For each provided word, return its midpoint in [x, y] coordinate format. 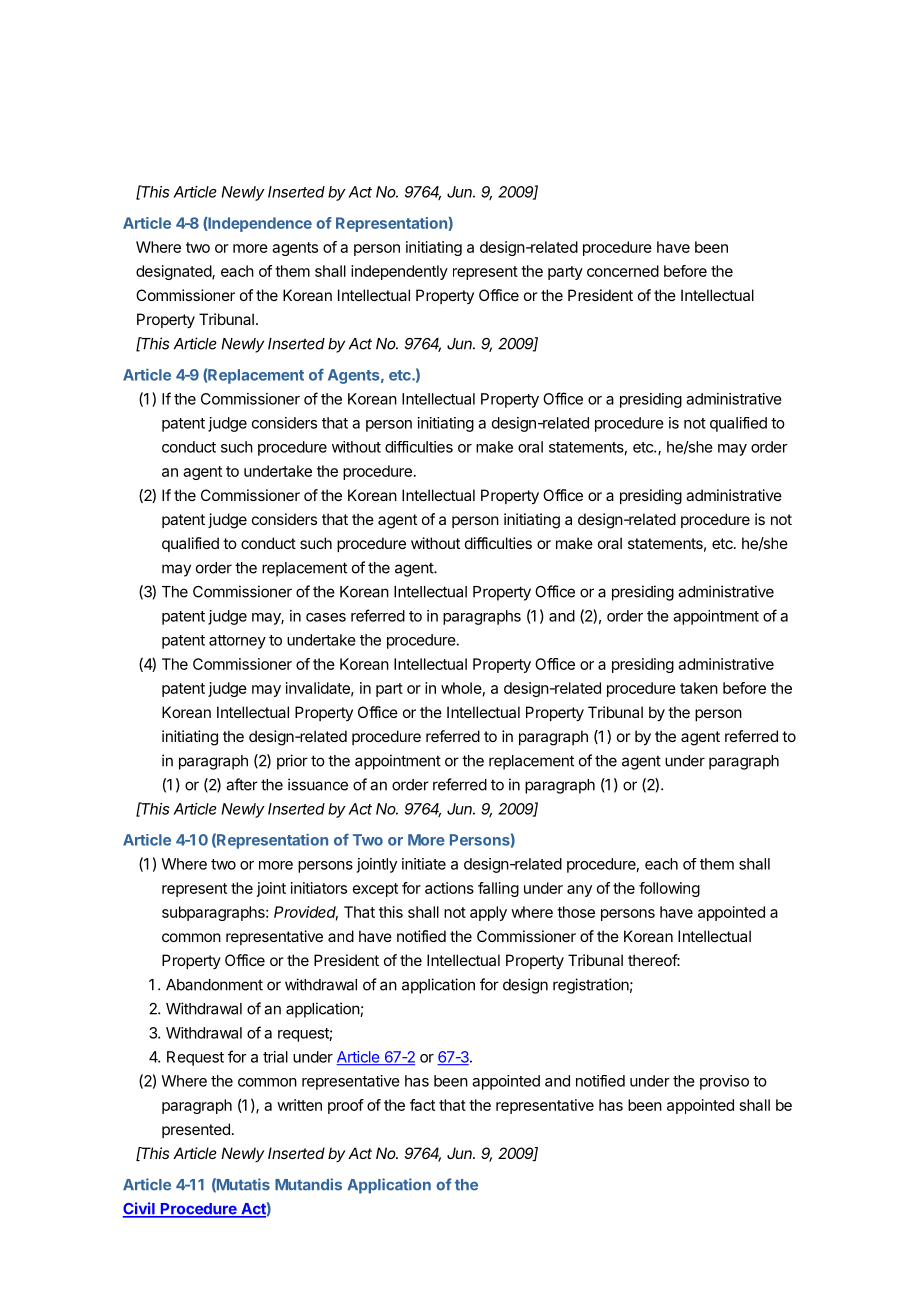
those [576, 912]
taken [699, 688]
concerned [623, 271]
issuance [318, 784]
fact [422, 1105]
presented [196, 1130]
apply [488, 913]
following [669, 889]
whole [461, 688]
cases [326, 617]
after [242, 784]
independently [399, 272]
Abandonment [214, 985]
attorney [237, 642]
